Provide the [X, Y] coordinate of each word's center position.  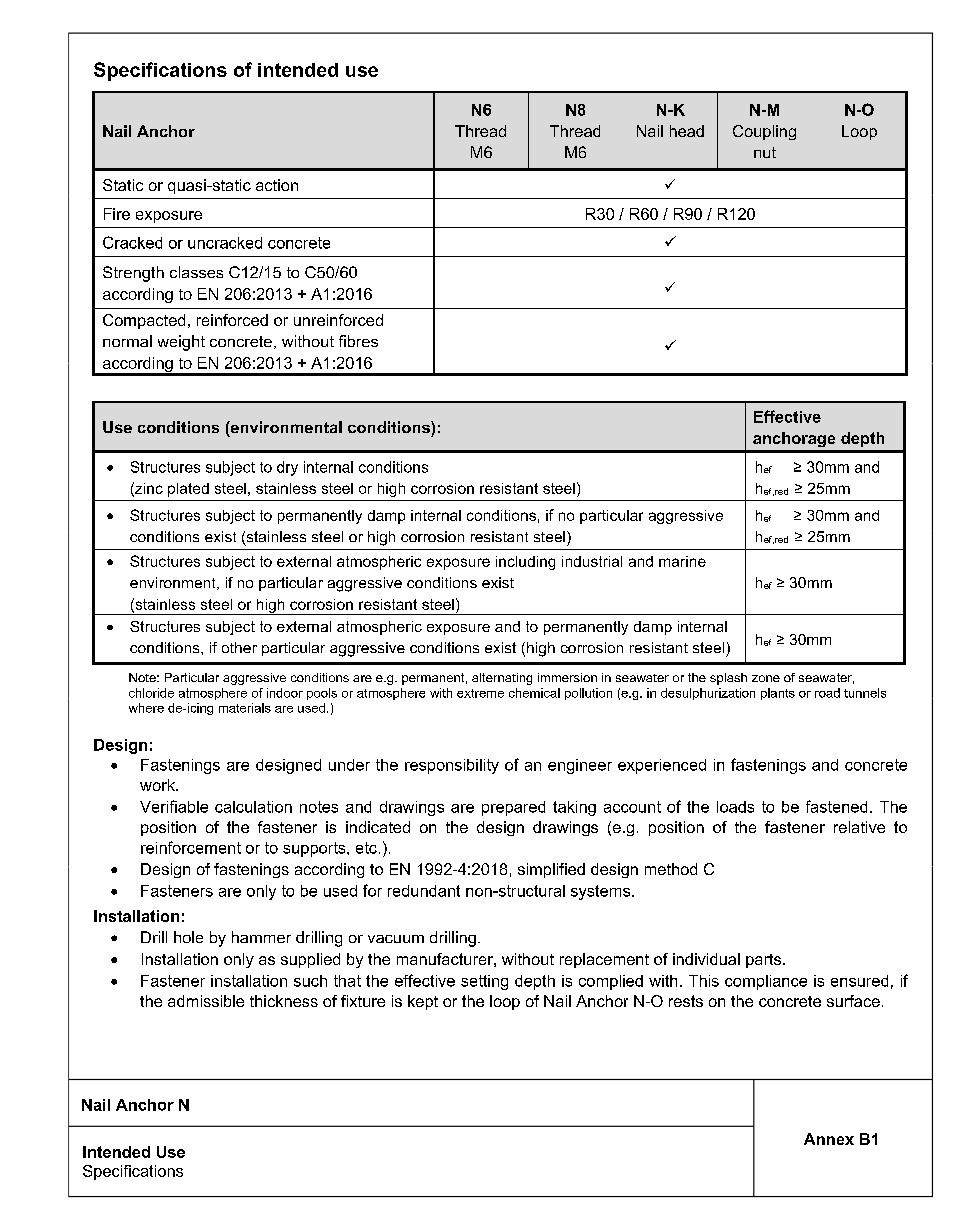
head [687, 131]
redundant [424, 891]
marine [682, 561]
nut [765, 152]
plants [778, 694]
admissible [206, 1001]
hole [188, 937]
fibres [358, 341]
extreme [480, 693]
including [525, 563]
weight [181, 343]
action [277, 185]
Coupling [764, 132]
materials [245, 708]
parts [765, 961]
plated [188, 490]
